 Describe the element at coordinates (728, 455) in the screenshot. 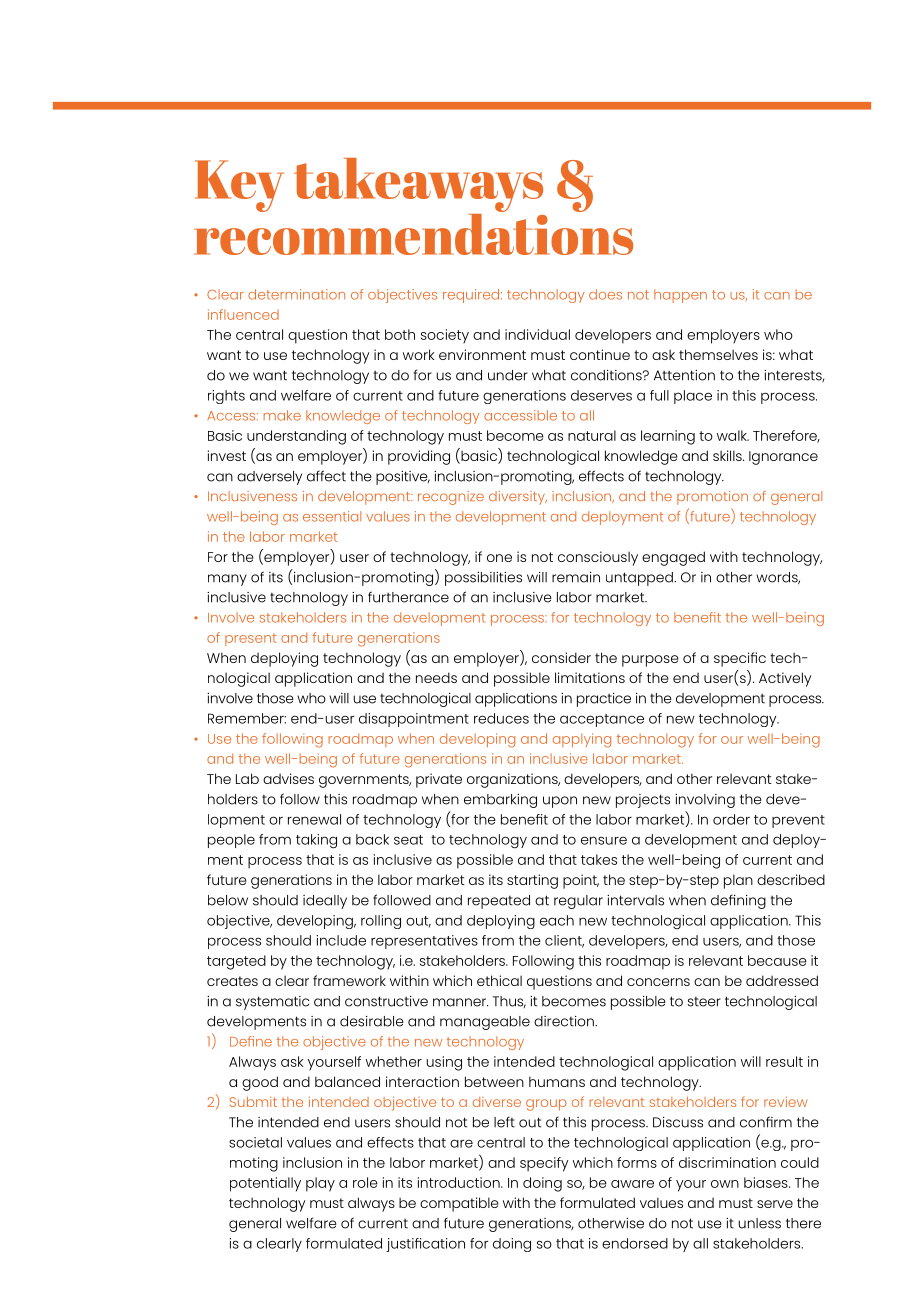

I see `skills` at that location.
